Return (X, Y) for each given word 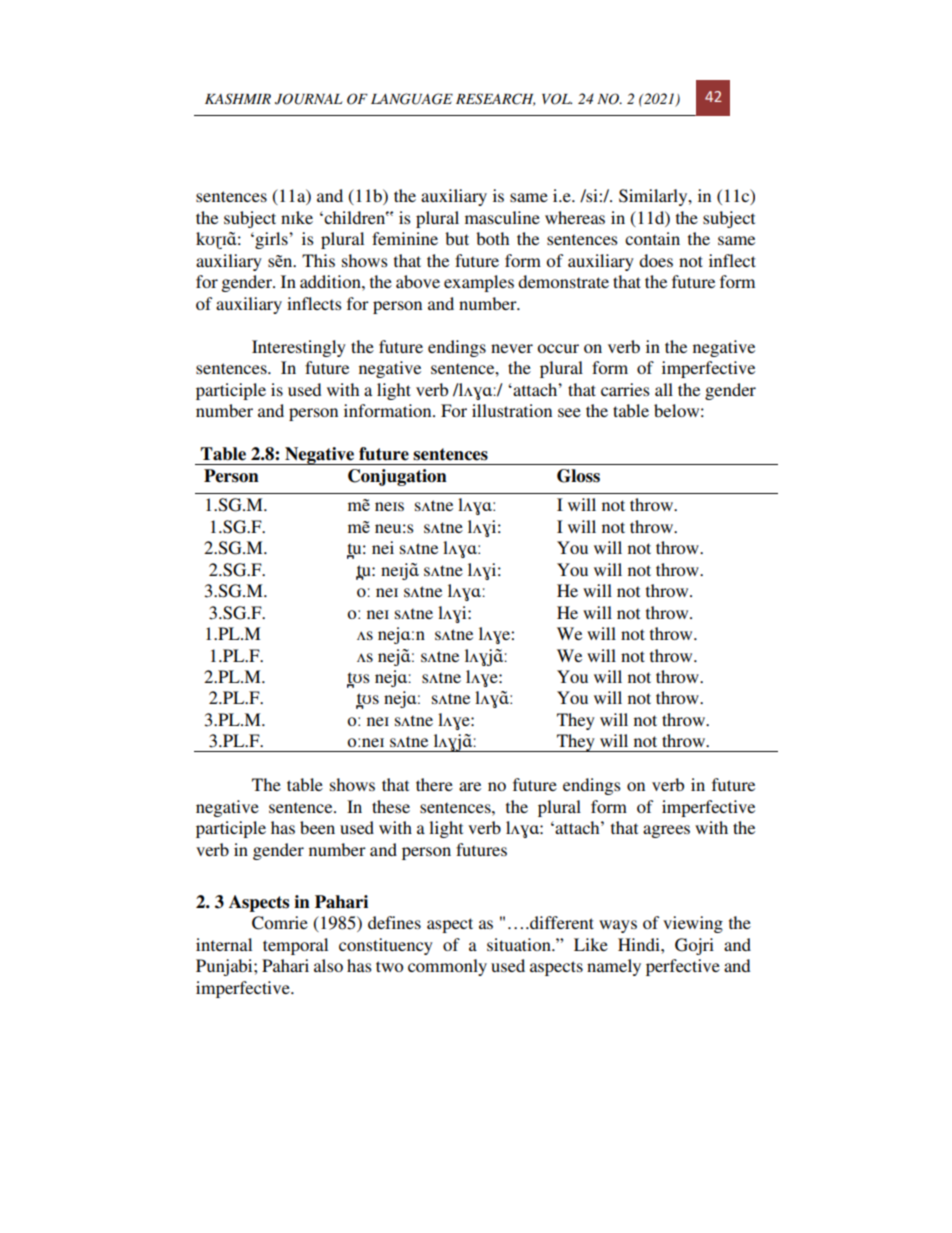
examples (479, 283)
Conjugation (397, 477)
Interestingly (299, 348)
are (470, 786)
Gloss (578, 476)
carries (625, 389)
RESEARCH (495, 99)
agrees (666, 831)
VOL (557, 99)
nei (383, 547)
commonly (447, 967)
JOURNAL (309, 99)
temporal (295, 946)
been (317, 827)
